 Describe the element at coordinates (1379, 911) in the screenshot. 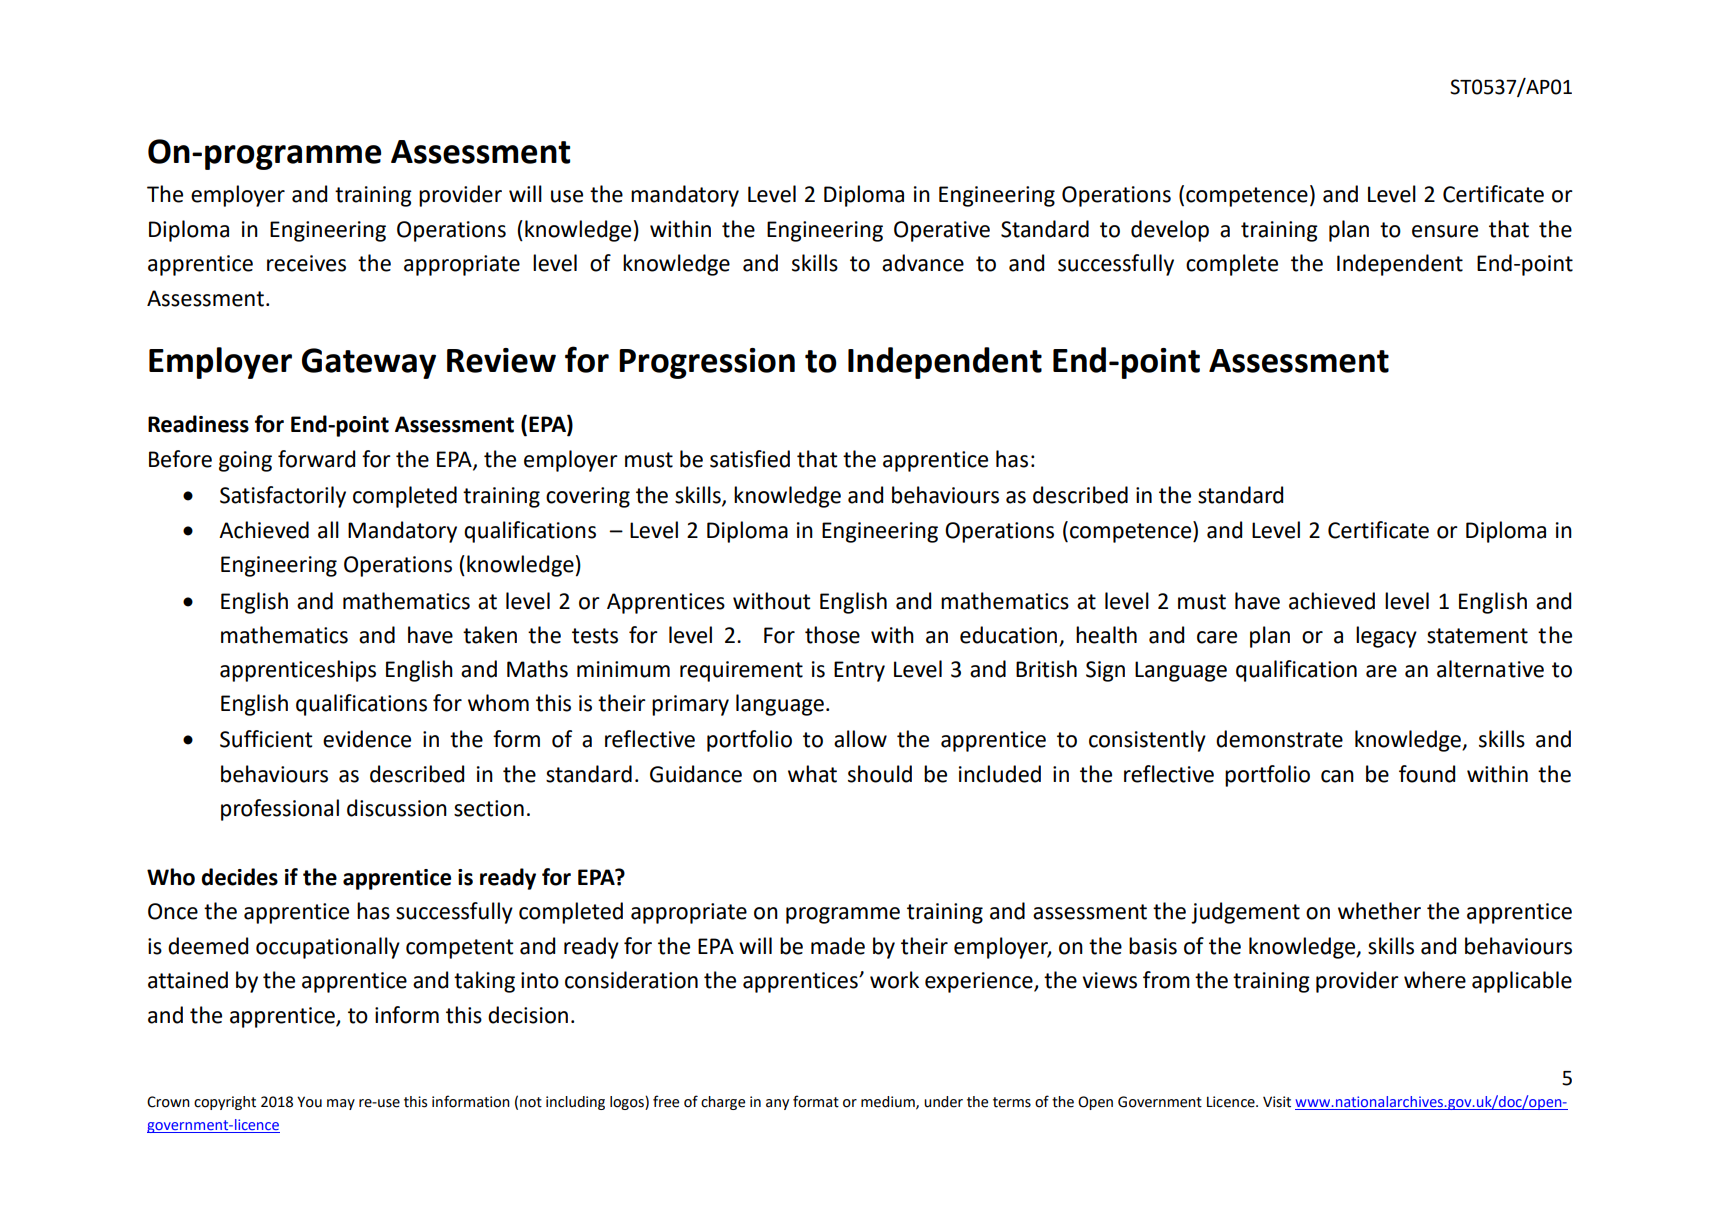

I see `whether` at that location.
